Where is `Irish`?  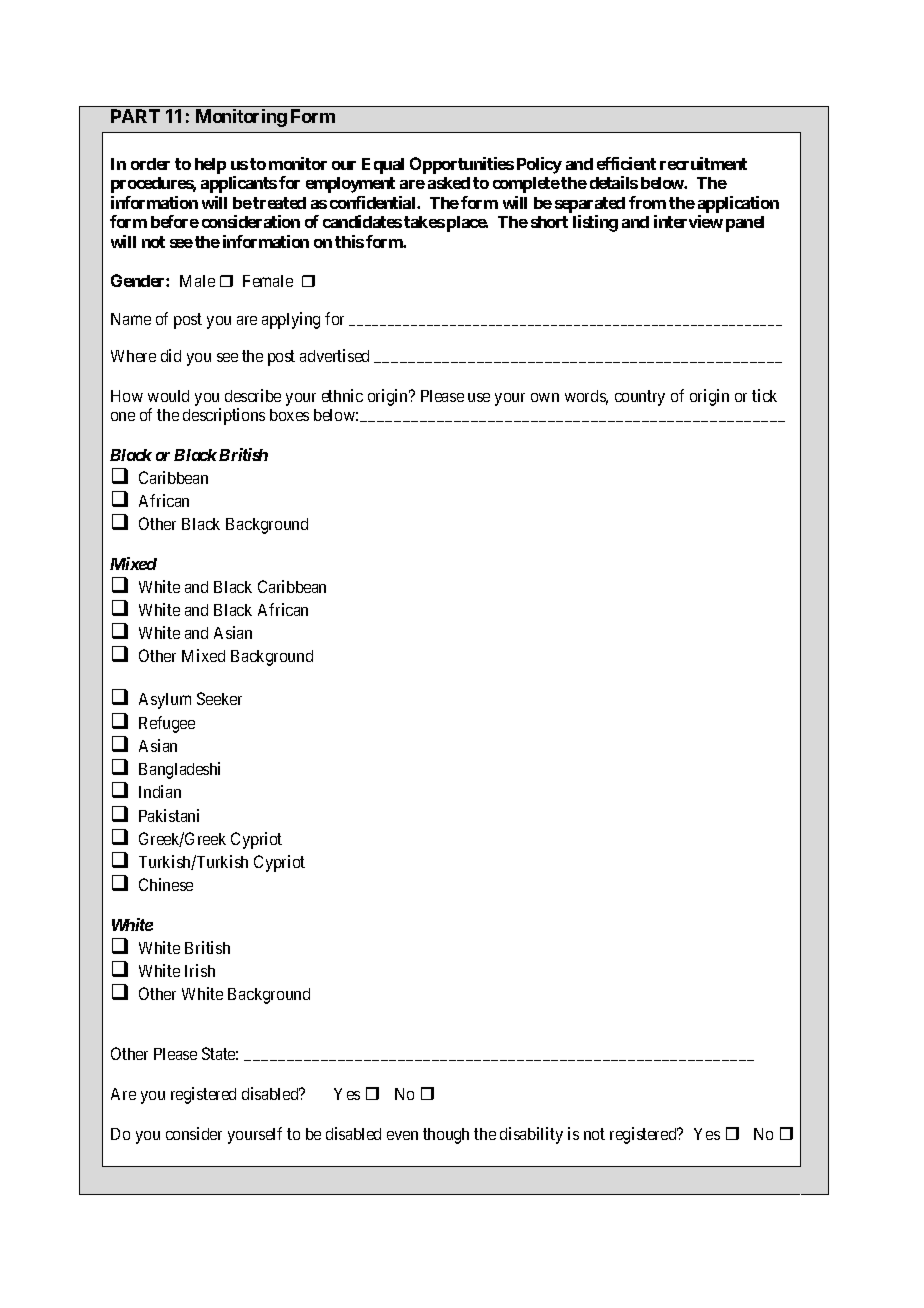
Irish is located at coordinates (200, 970).
